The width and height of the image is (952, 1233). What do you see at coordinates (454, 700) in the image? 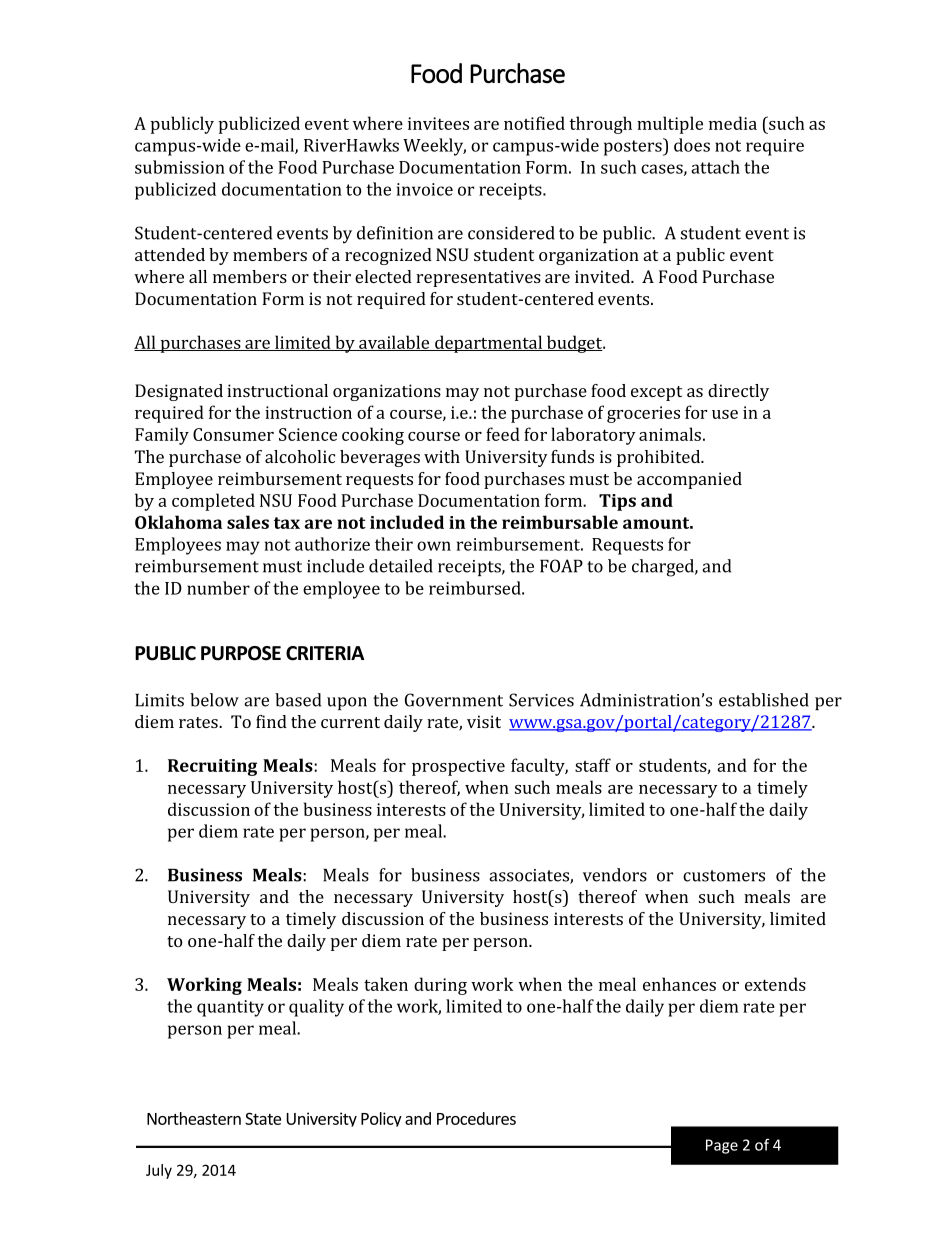
I see `Government` at bounding box center [454, 700].
